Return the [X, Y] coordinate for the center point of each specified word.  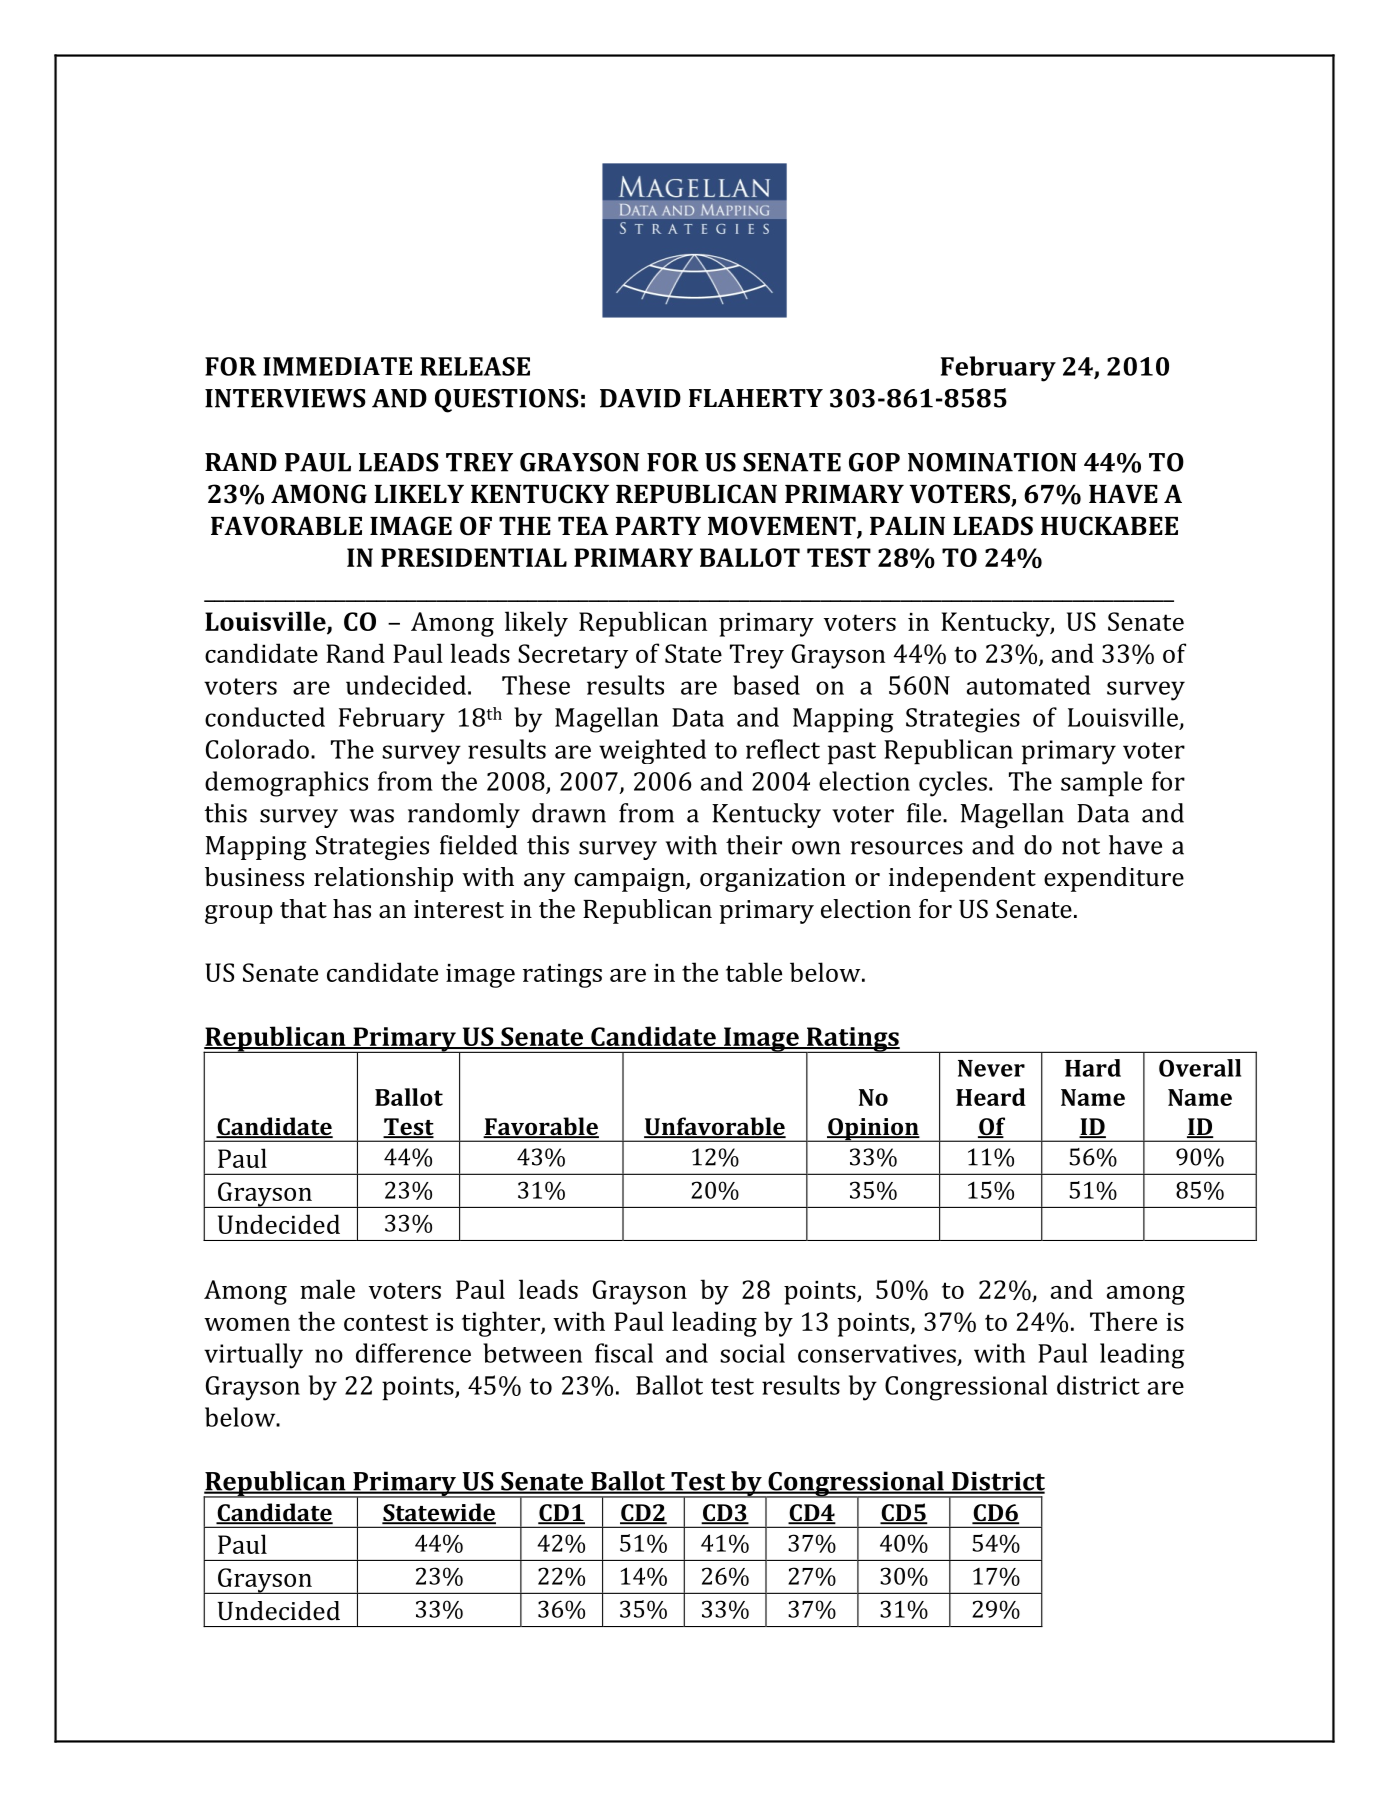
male [327, 1289]
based [766, 685]
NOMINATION [992, 462]
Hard [1093, 1068]
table [754, 972]
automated [1029, 685]
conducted [265, 717]
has [352, 908]
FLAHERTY [756, 398]
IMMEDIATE [337, 366]
